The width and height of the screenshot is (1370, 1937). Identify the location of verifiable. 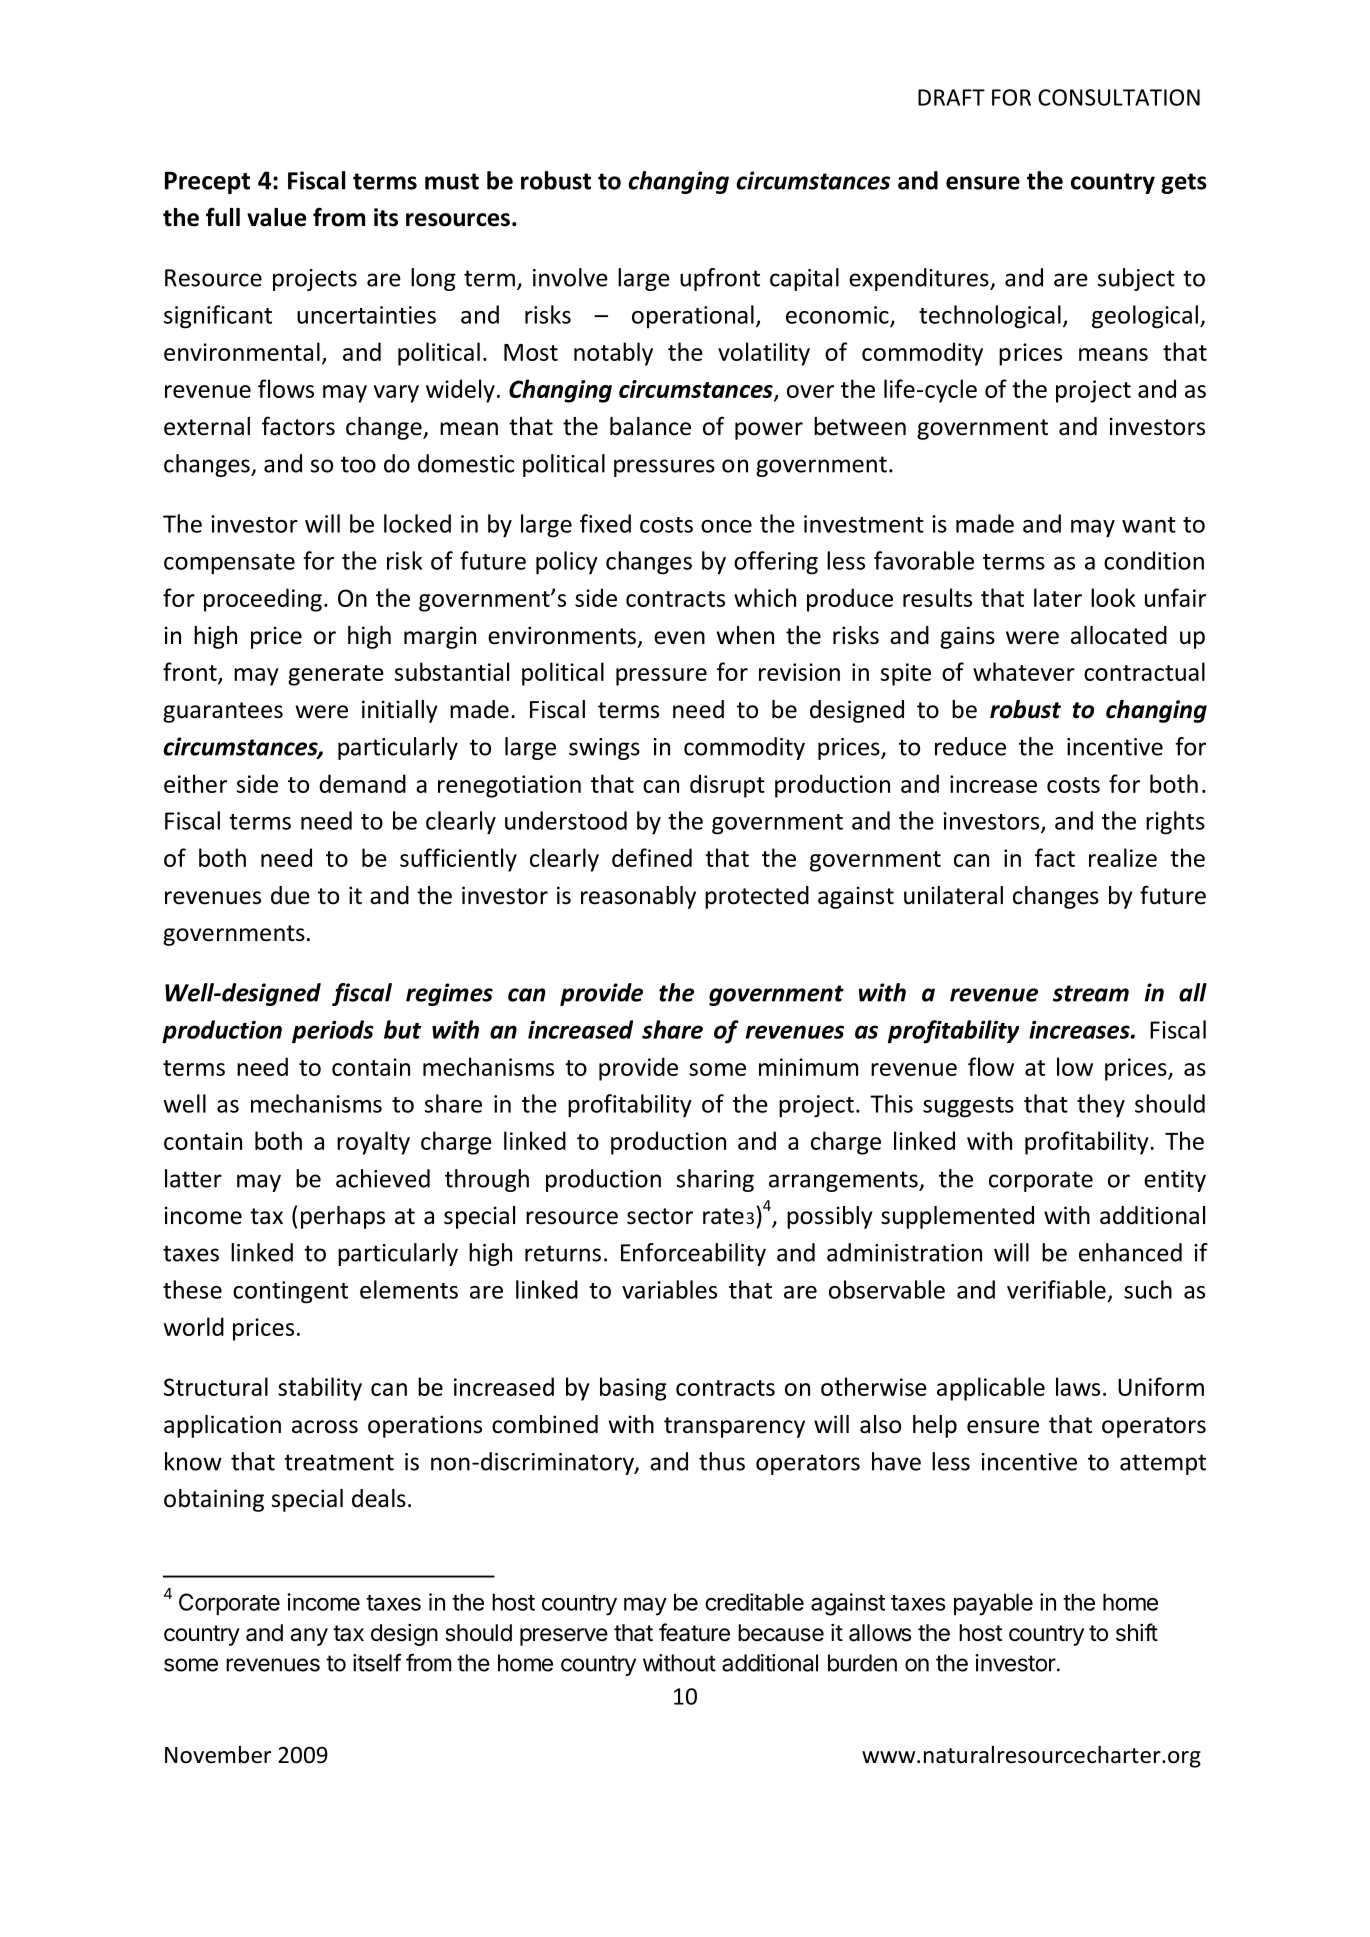
(1056, 1289).
